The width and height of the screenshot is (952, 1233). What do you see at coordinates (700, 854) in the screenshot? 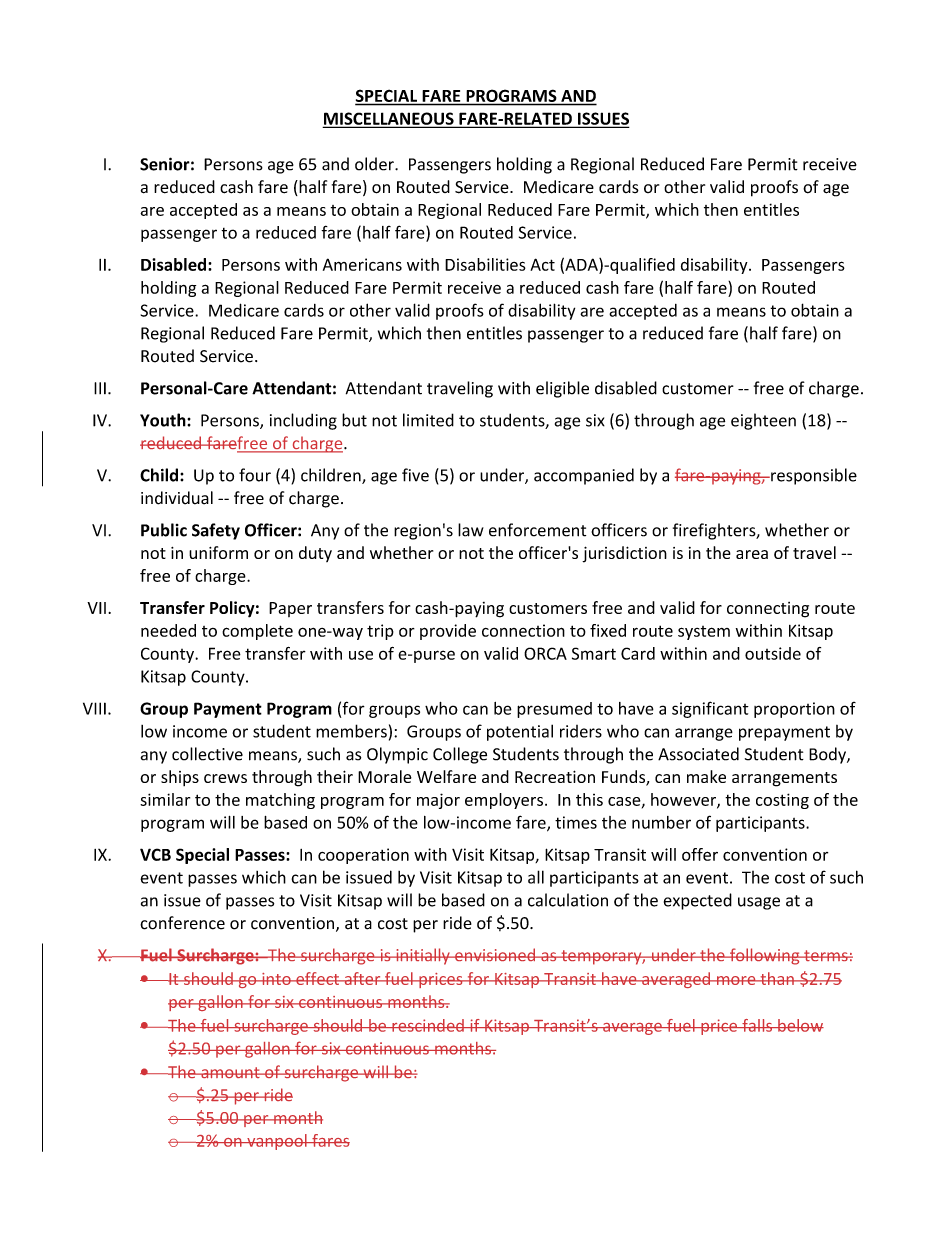
I see `offer` at bounding box center [700, 854].
